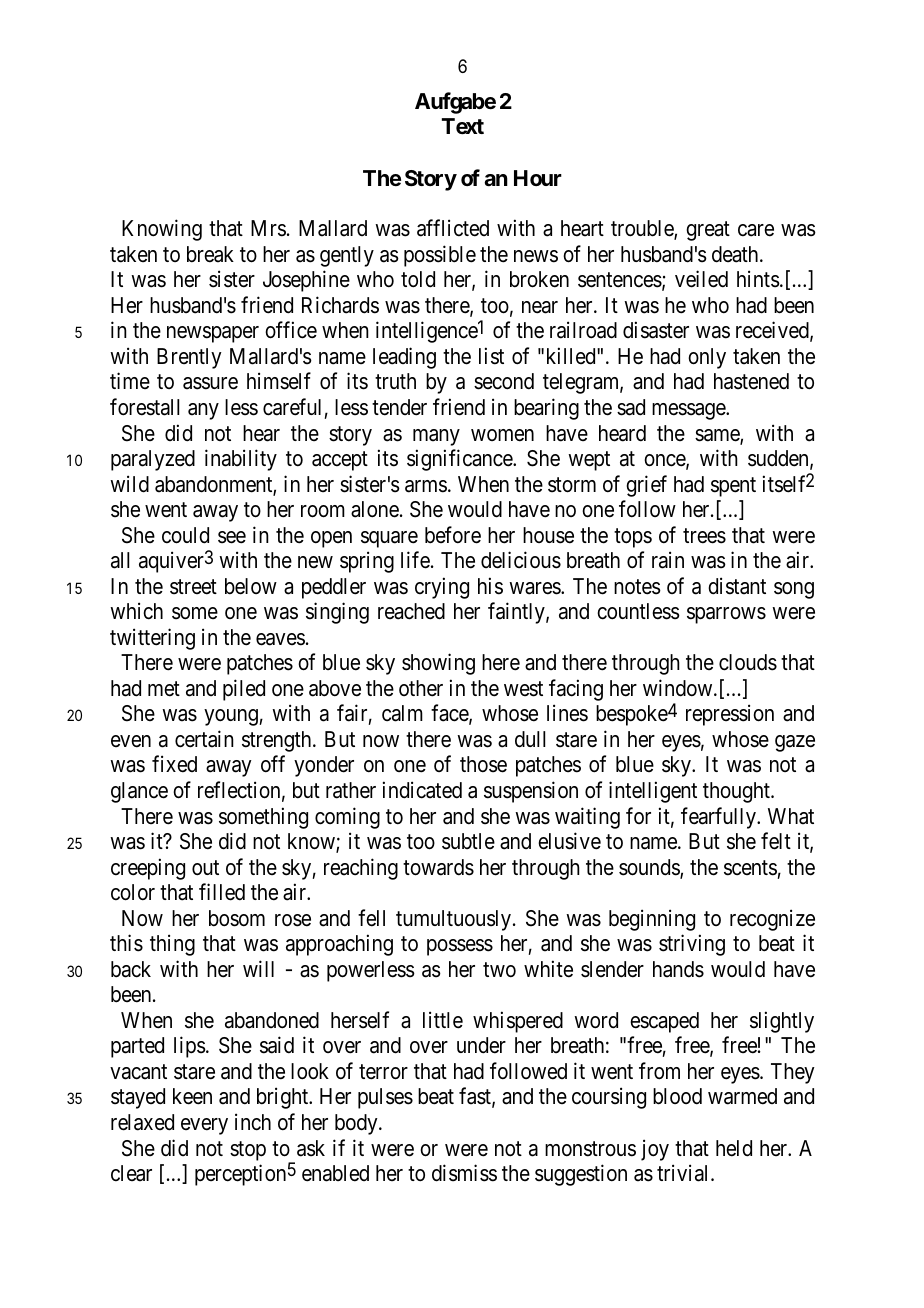  I want to click on Text, so click(463, 126).
